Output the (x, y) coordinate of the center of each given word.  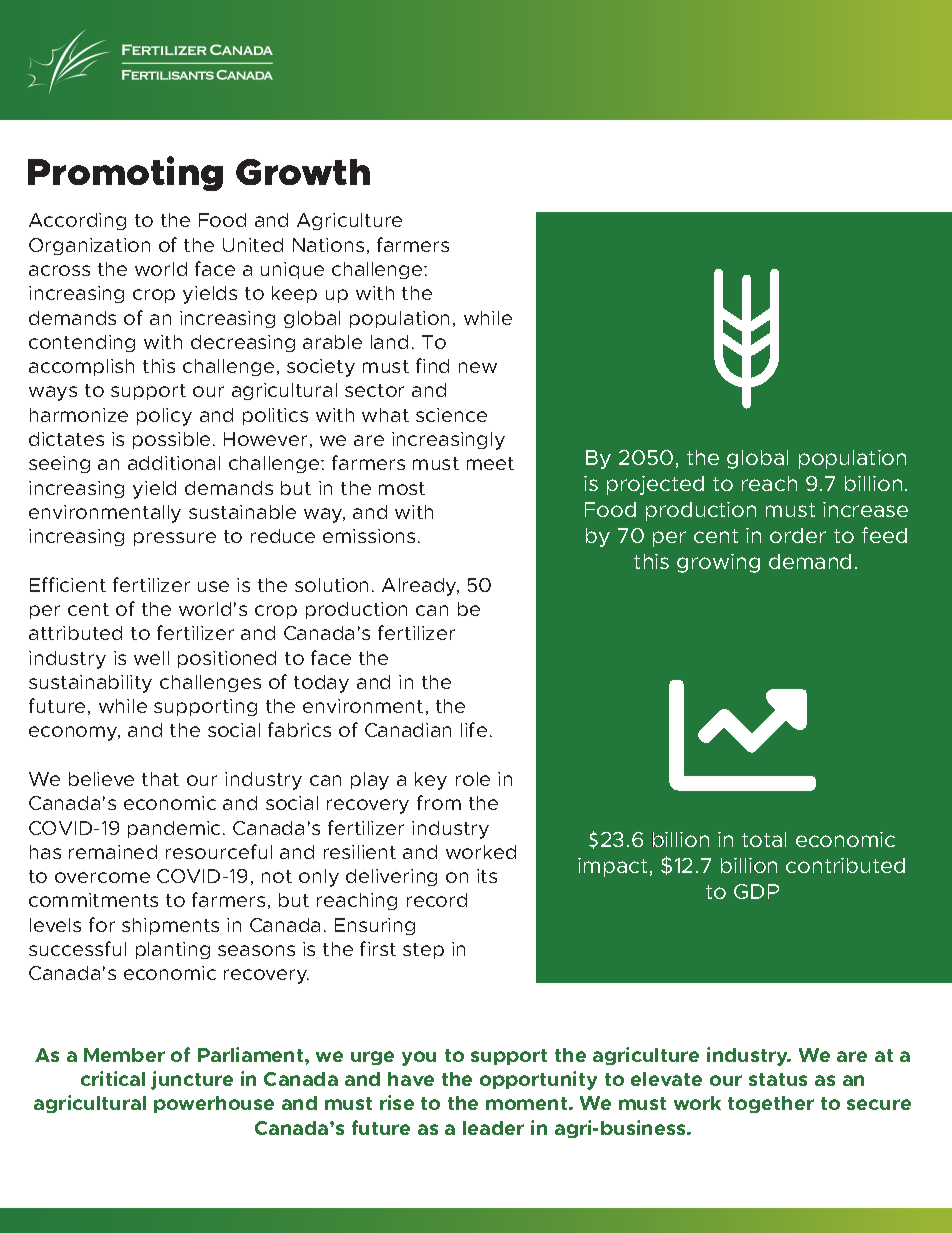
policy (164, 417)
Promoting (125, 173)
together (771, 1104)
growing (718, 563)
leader (493, 1128)
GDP (756, 891)
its (487, 876)
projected (655, 485)
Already (420, 587)
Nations (328, 245)
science (451, 415)
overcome (102, 877)
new (478, 367)
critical (113, 1078)
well (151, 658)
